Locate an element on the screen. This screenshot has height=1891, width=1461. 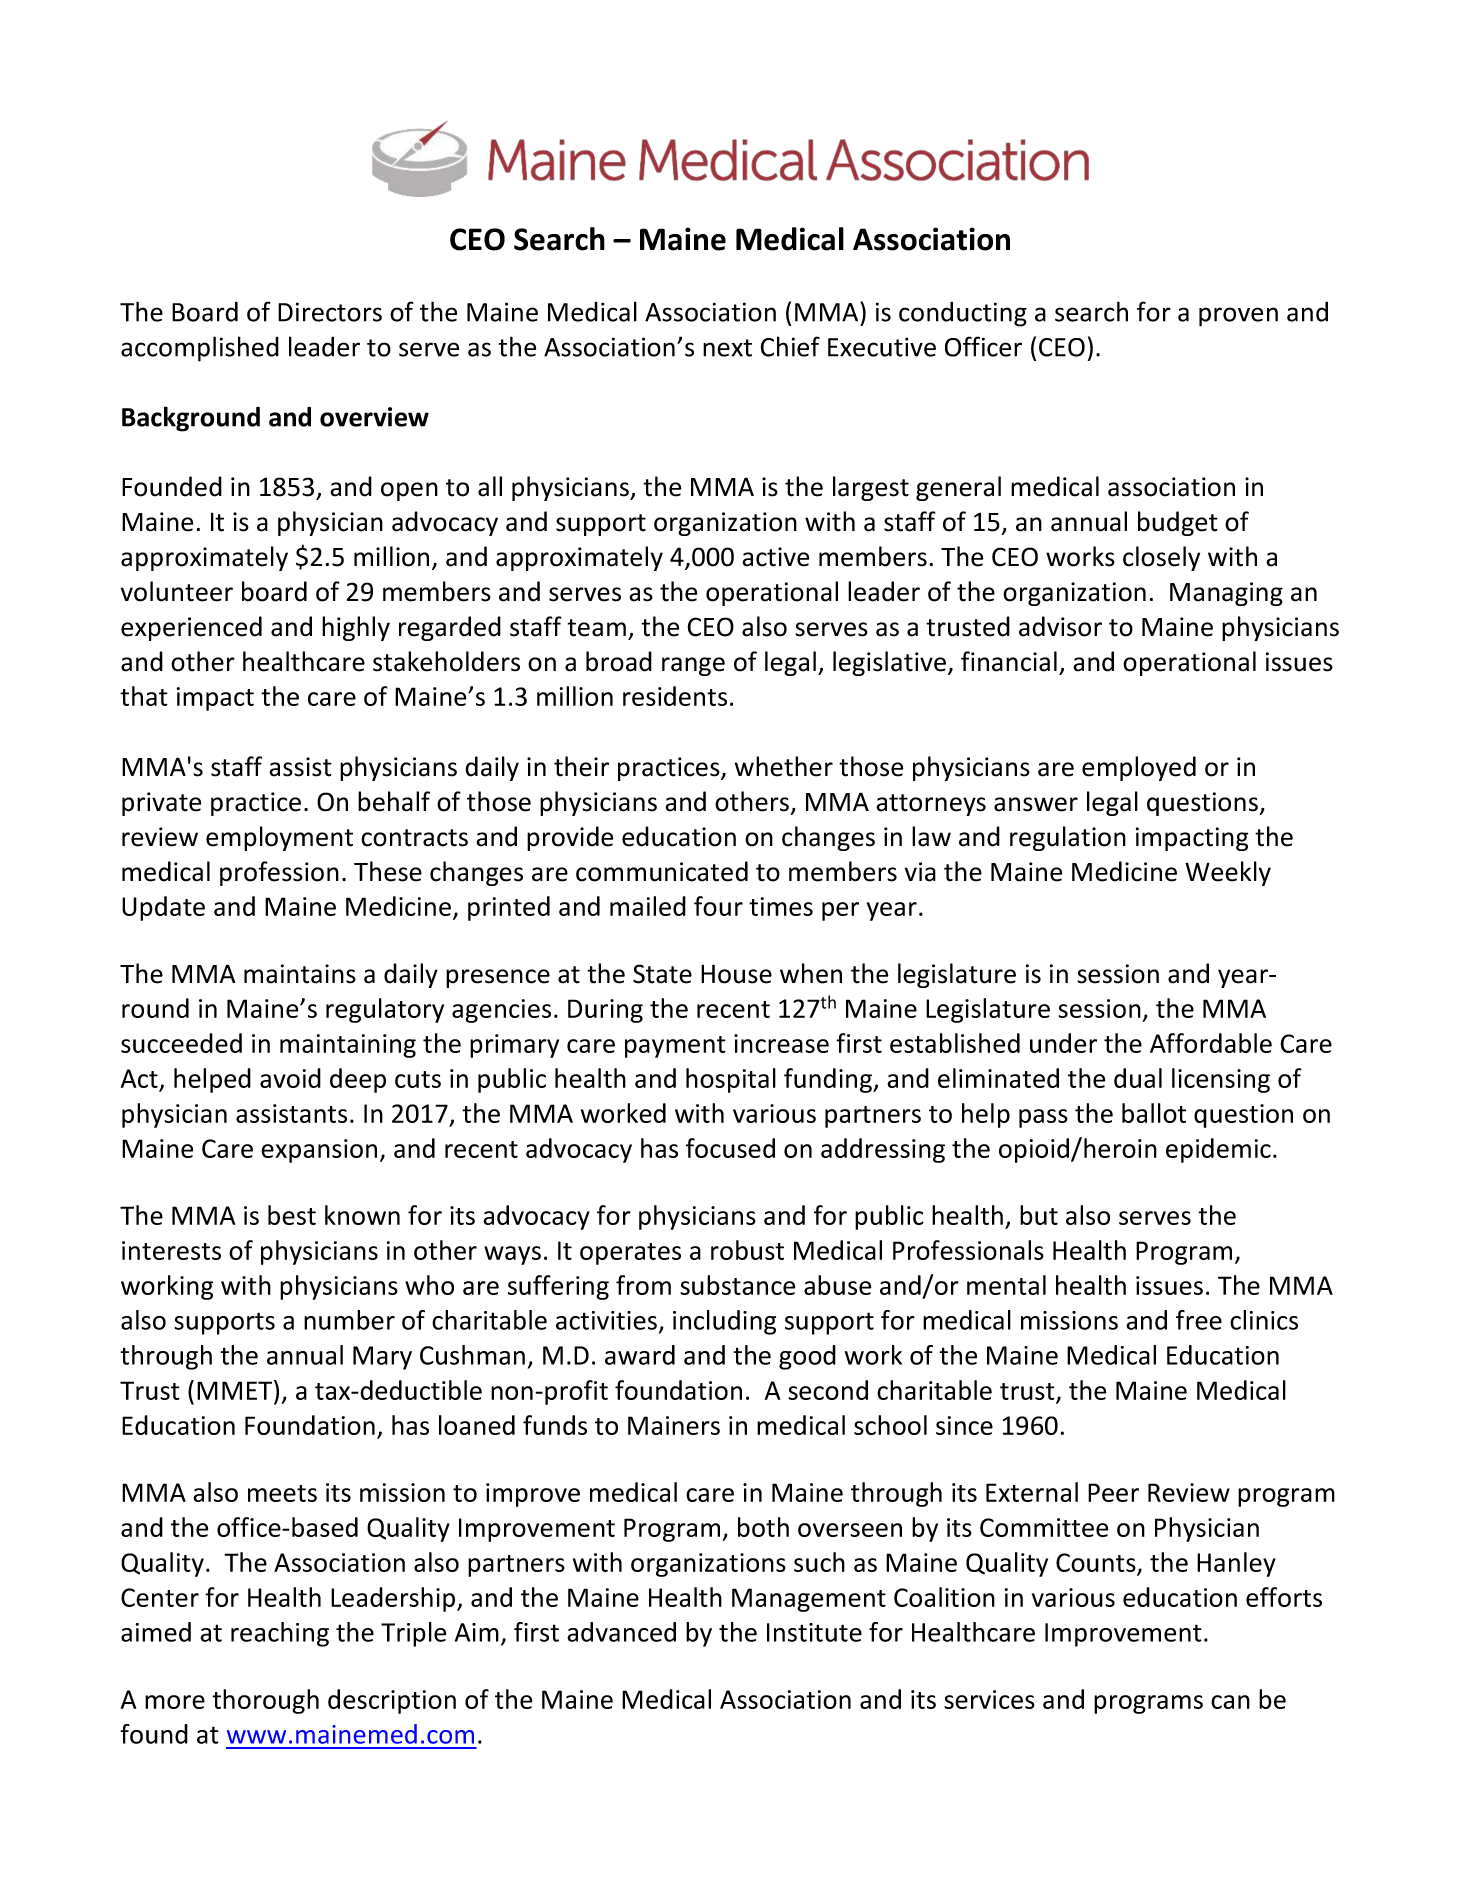
highly is located at coordinates (356, 628).
